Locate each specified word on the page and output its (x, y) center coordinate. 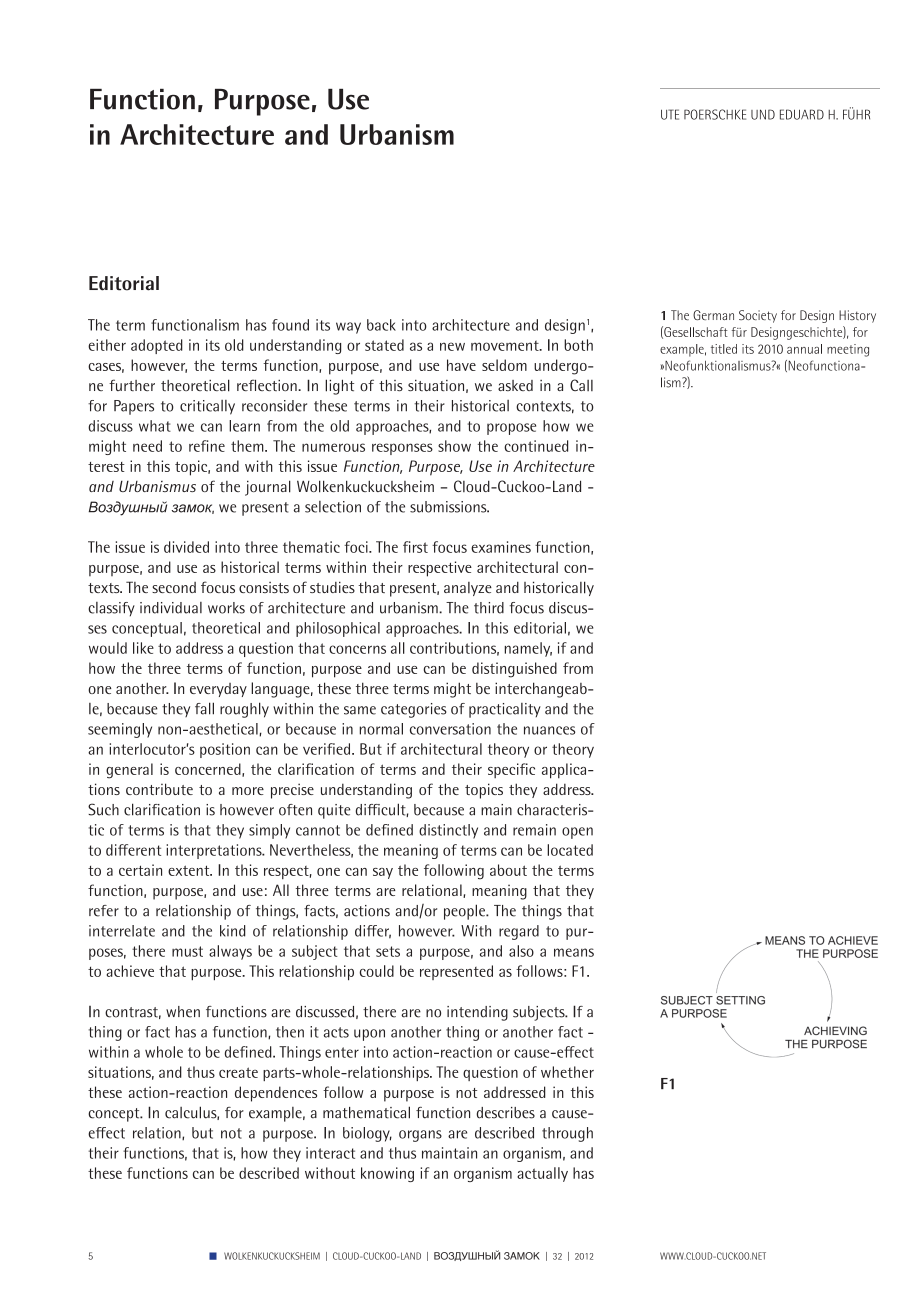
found (290, 325)
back (381, 325)
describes (505, 1113)
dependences (276, 1094)
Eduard (802, 114)
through (567, 1134)
